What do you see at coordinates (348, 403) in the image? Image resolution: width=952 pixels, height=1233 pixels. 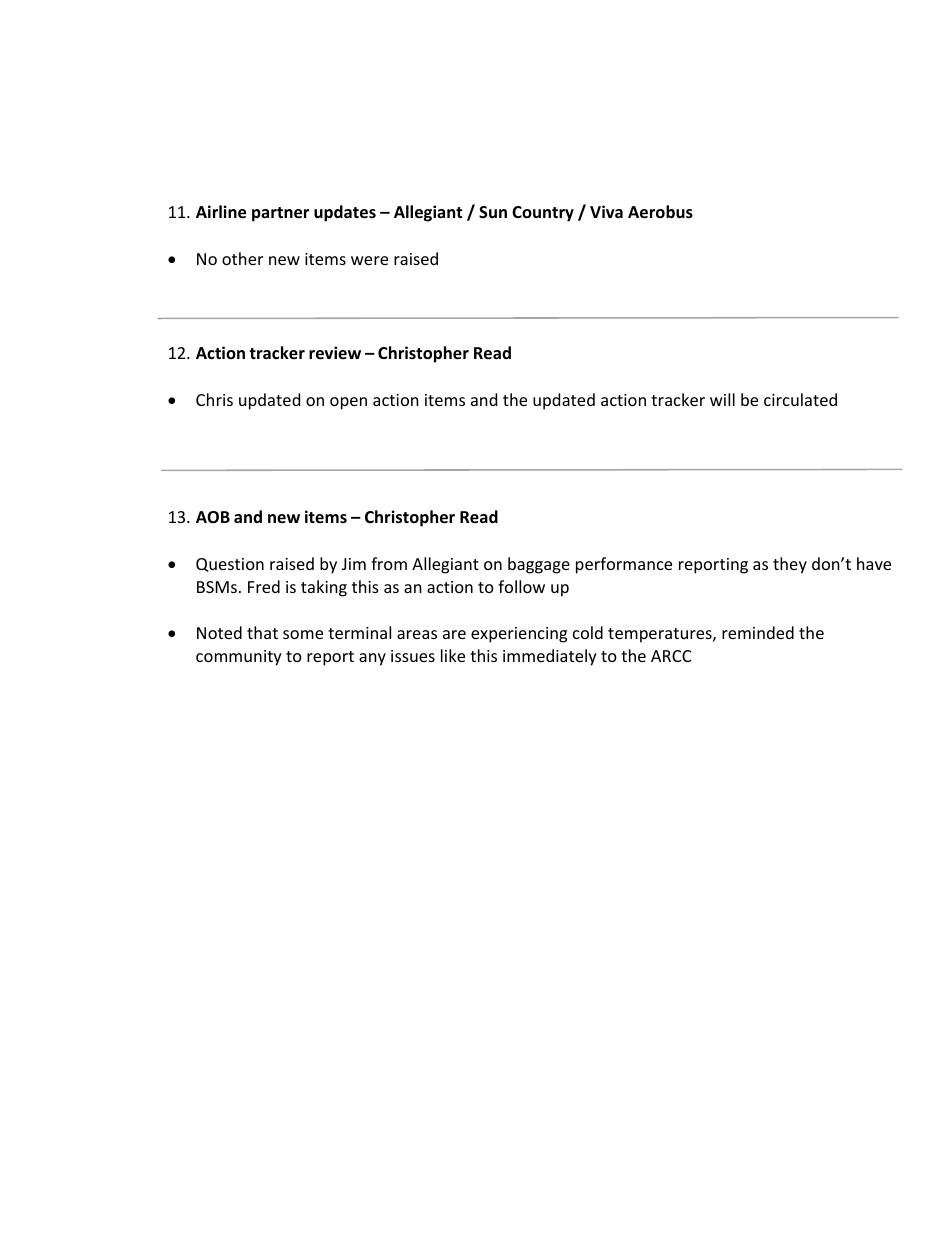 I see `open` at bounding box center [348, 403].
